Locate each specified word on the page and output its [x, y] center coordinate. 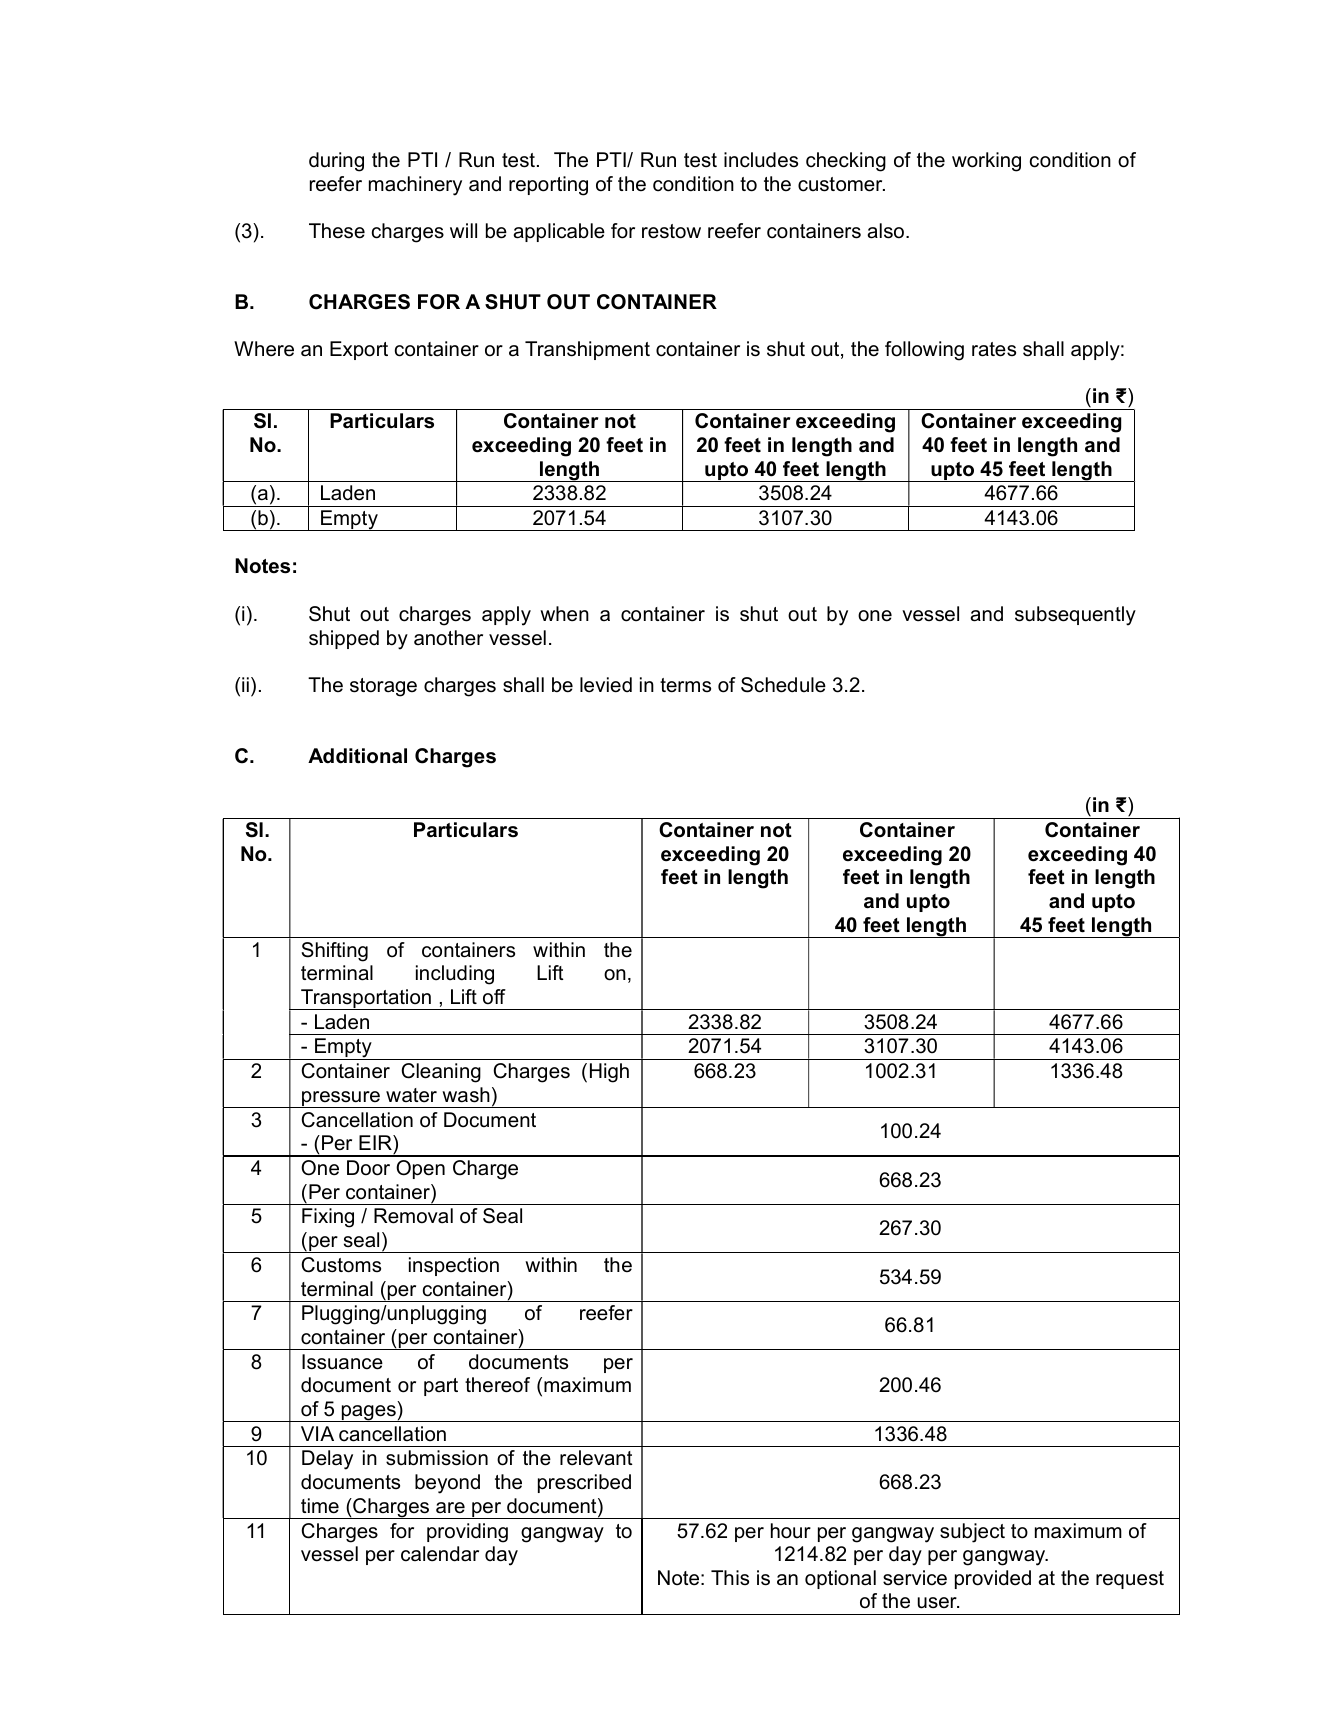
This [730, 1577]
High [609, 1073]
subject [972, 1533]
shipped [344, 639]
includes [761, 160]
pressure [341, 1099]
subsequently [1075, 616]
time [320, 1506]
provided [993, 1579]
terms [685, 685]
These [337, 231]
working [986, 162]
